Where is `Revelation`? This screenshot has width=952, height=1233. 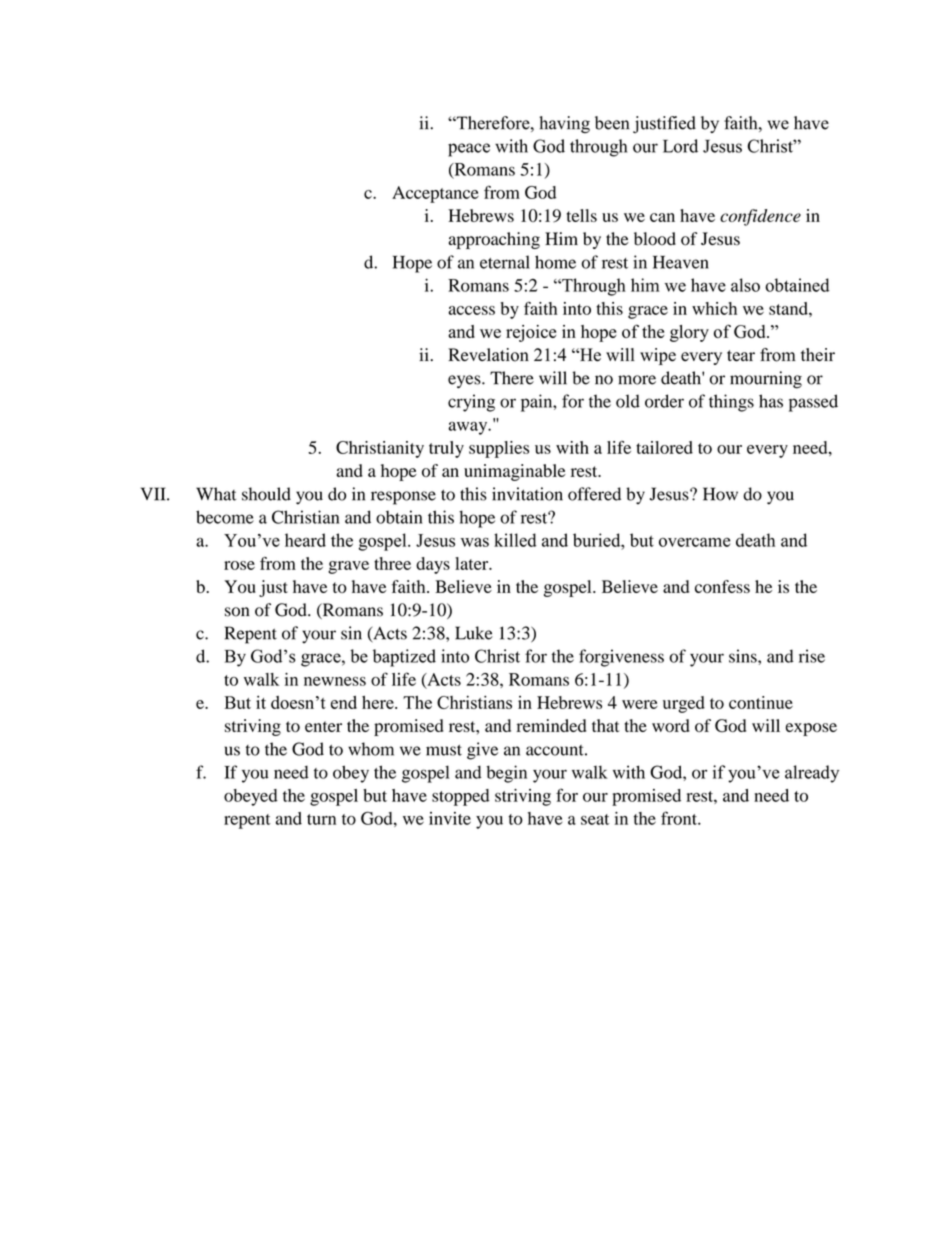 Revelation is located at coordinates (488, 355).
